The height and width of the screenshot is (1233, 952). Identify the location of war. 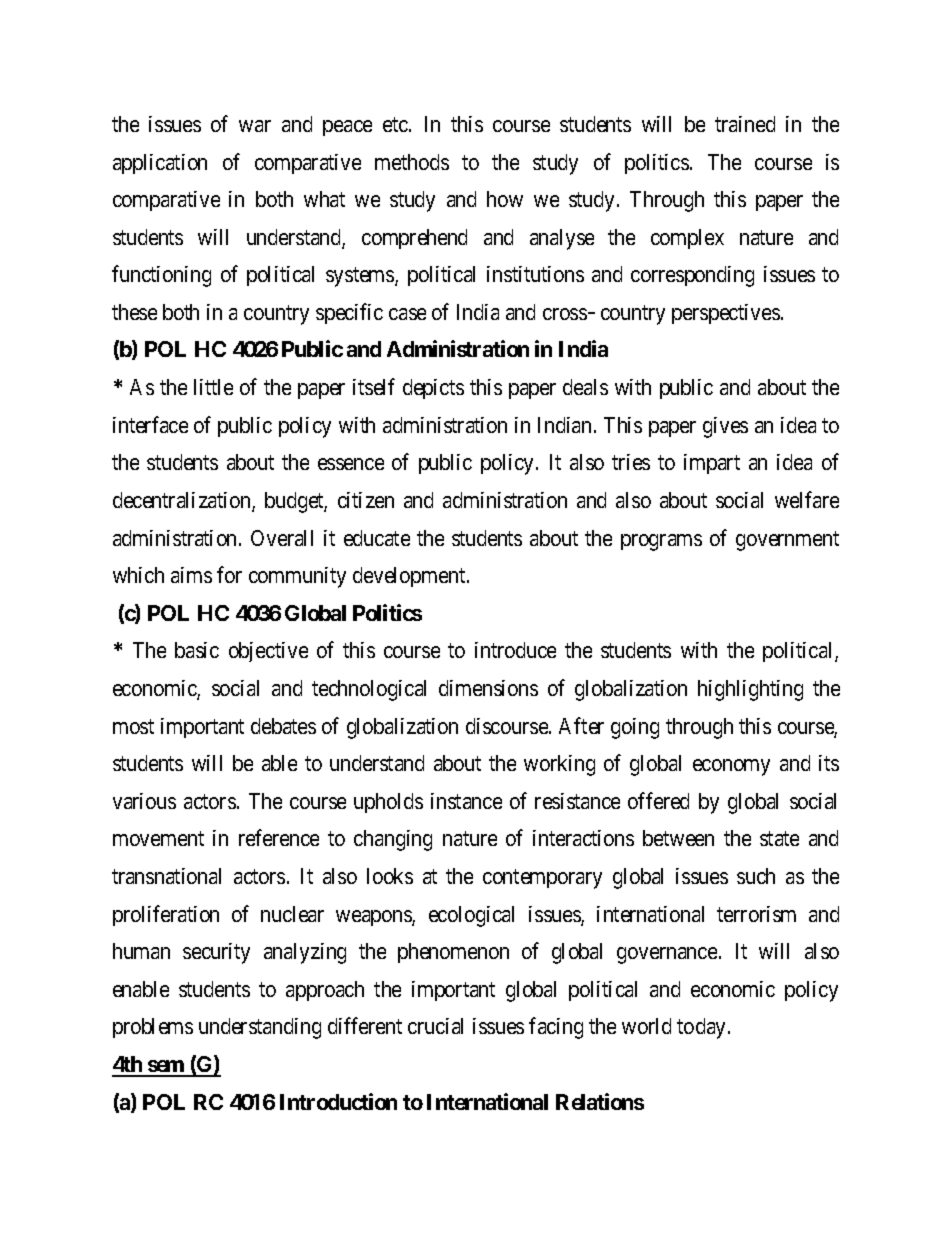
(255, 126).
